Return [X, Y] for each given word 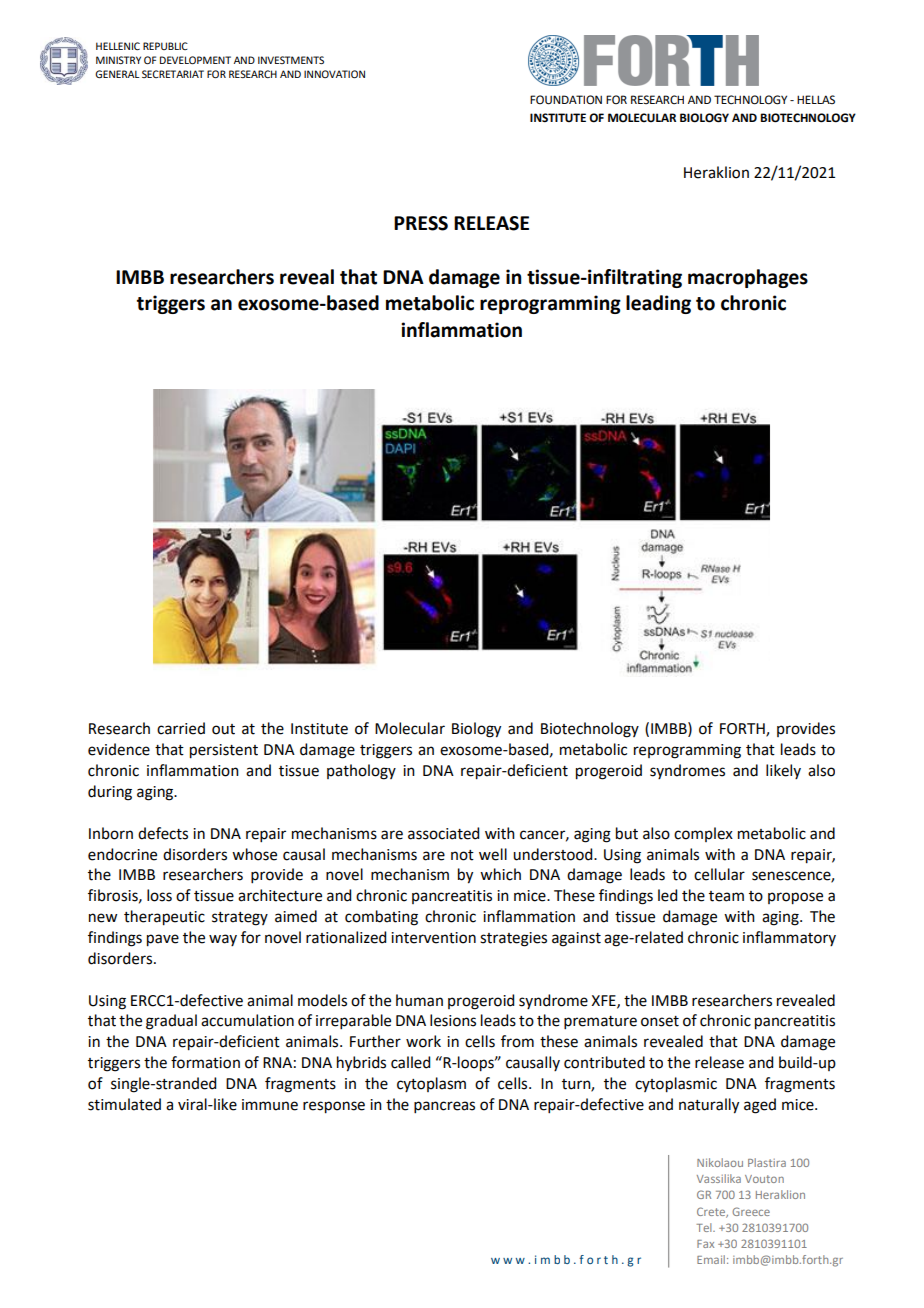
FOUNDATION [566, 100]
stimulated [124, 1104]
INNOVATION [334, 74]
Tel [705, 1227]
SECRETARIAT [173, 74]
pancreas [444, 1107]
